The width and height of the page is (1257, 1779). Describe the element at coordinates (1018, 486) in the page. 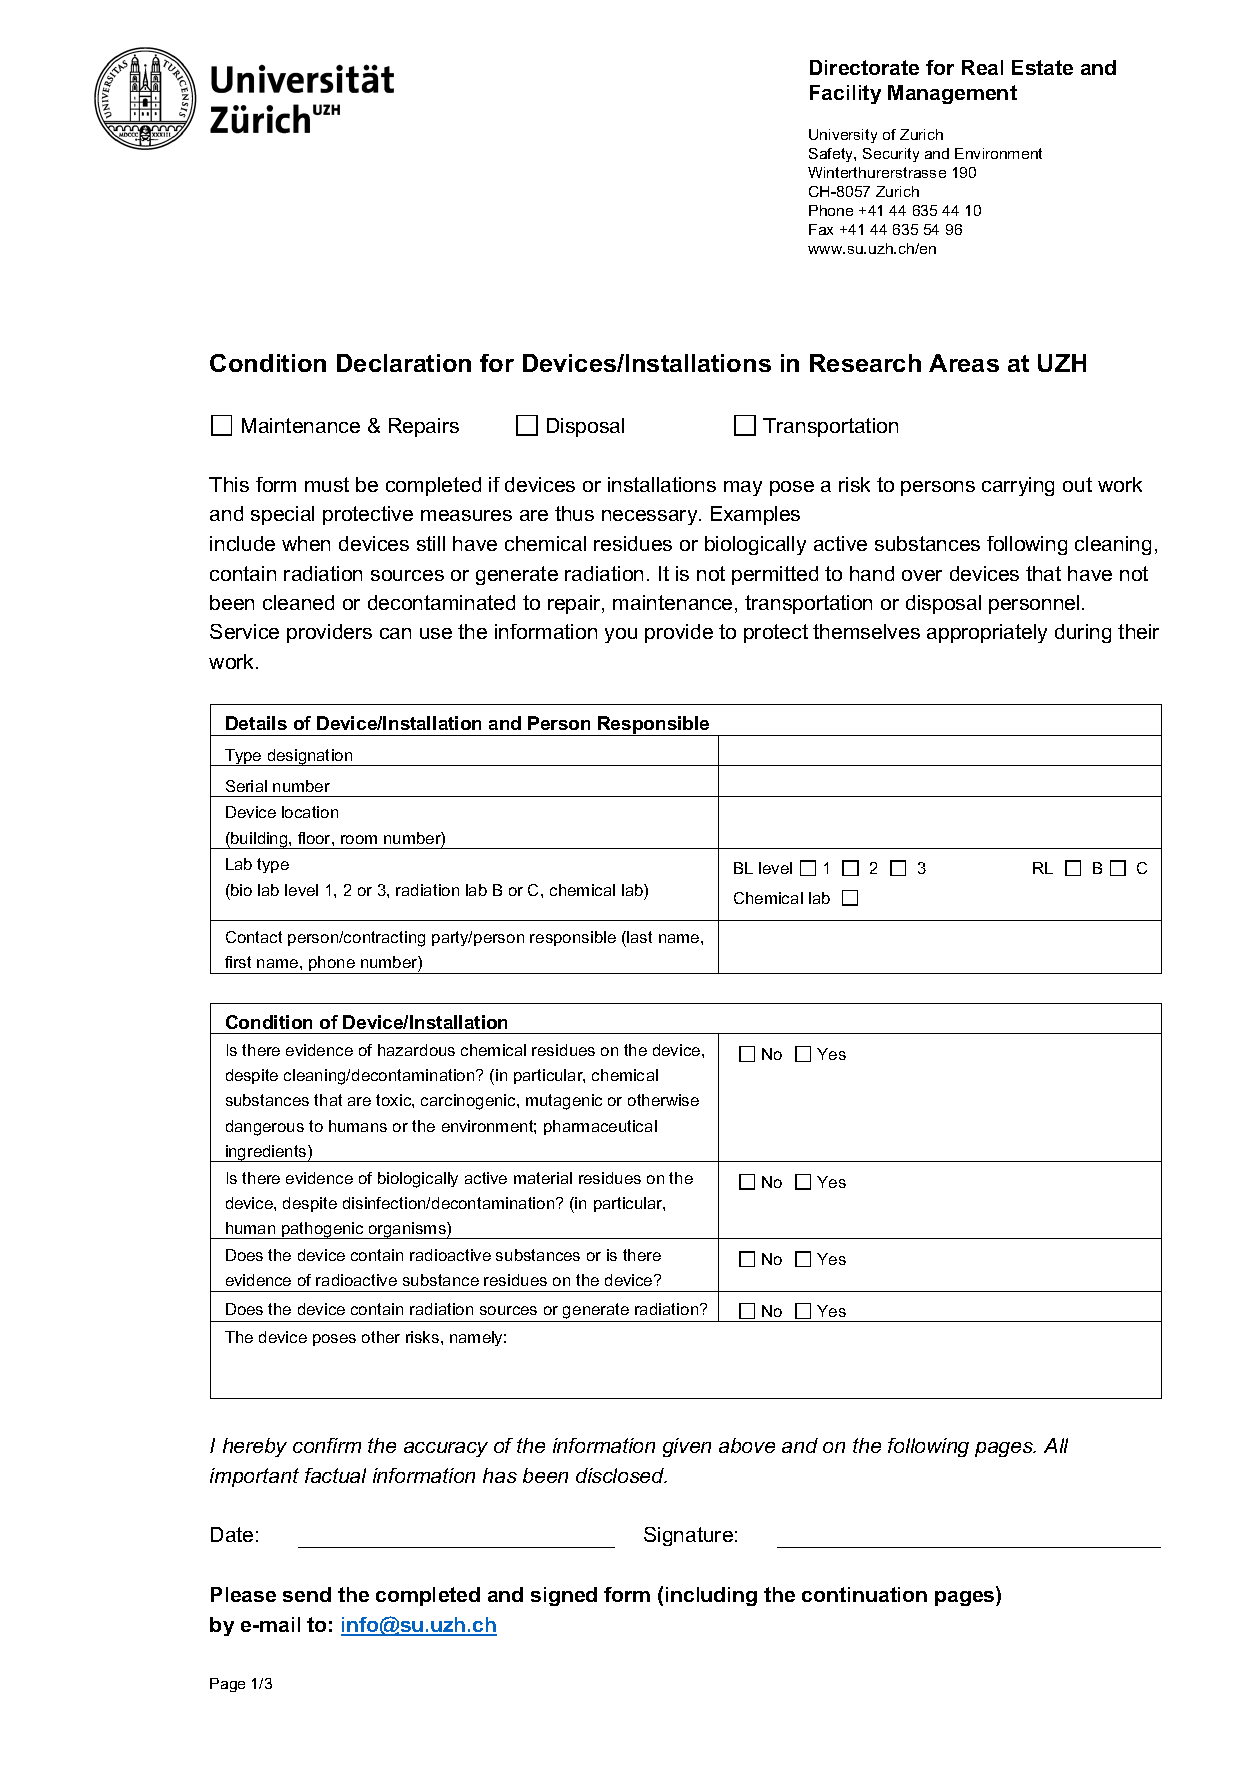

I see `carrying` at that location.
